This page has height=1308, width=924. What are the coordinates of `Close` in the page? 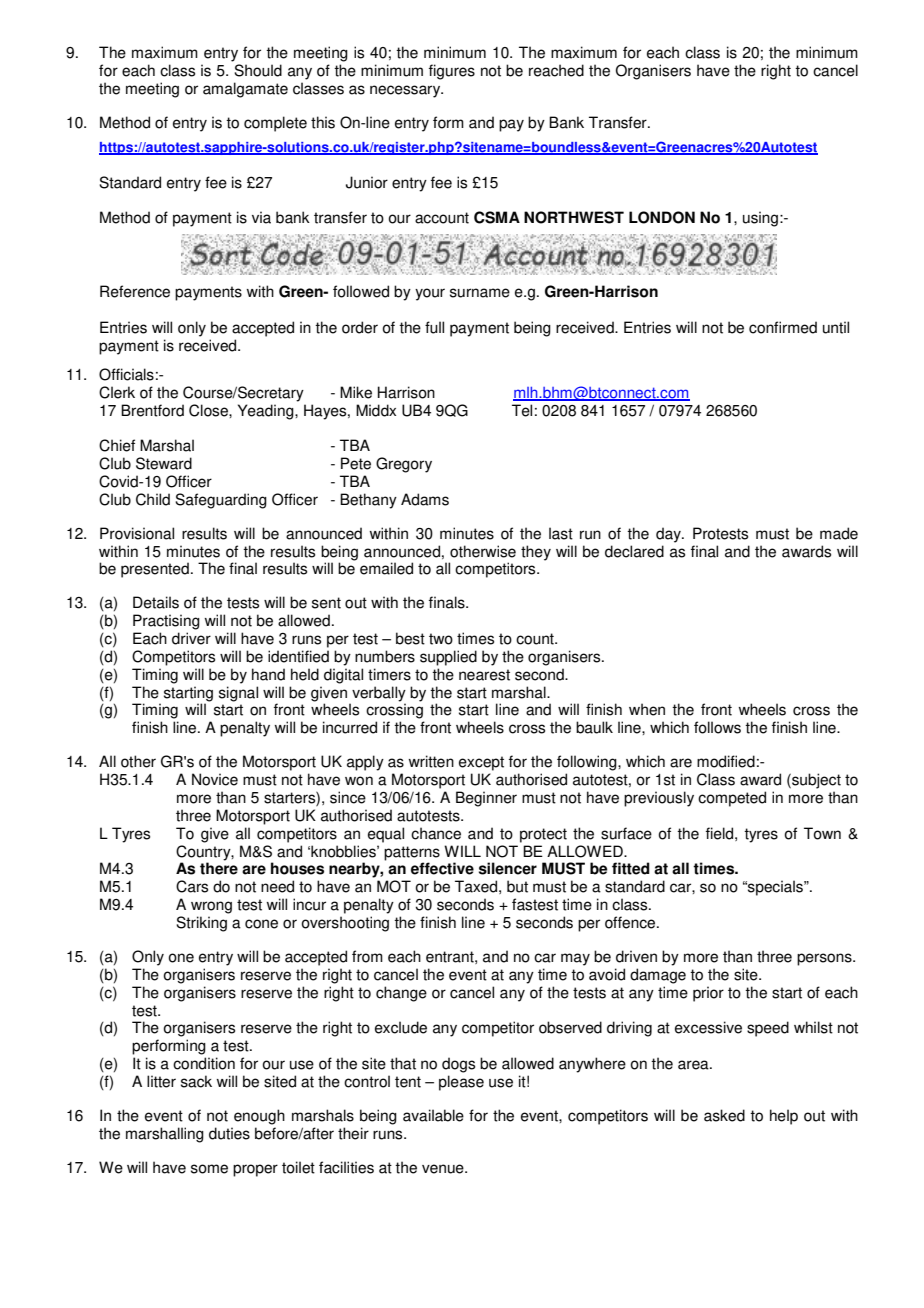 It's located at (209, 410).
